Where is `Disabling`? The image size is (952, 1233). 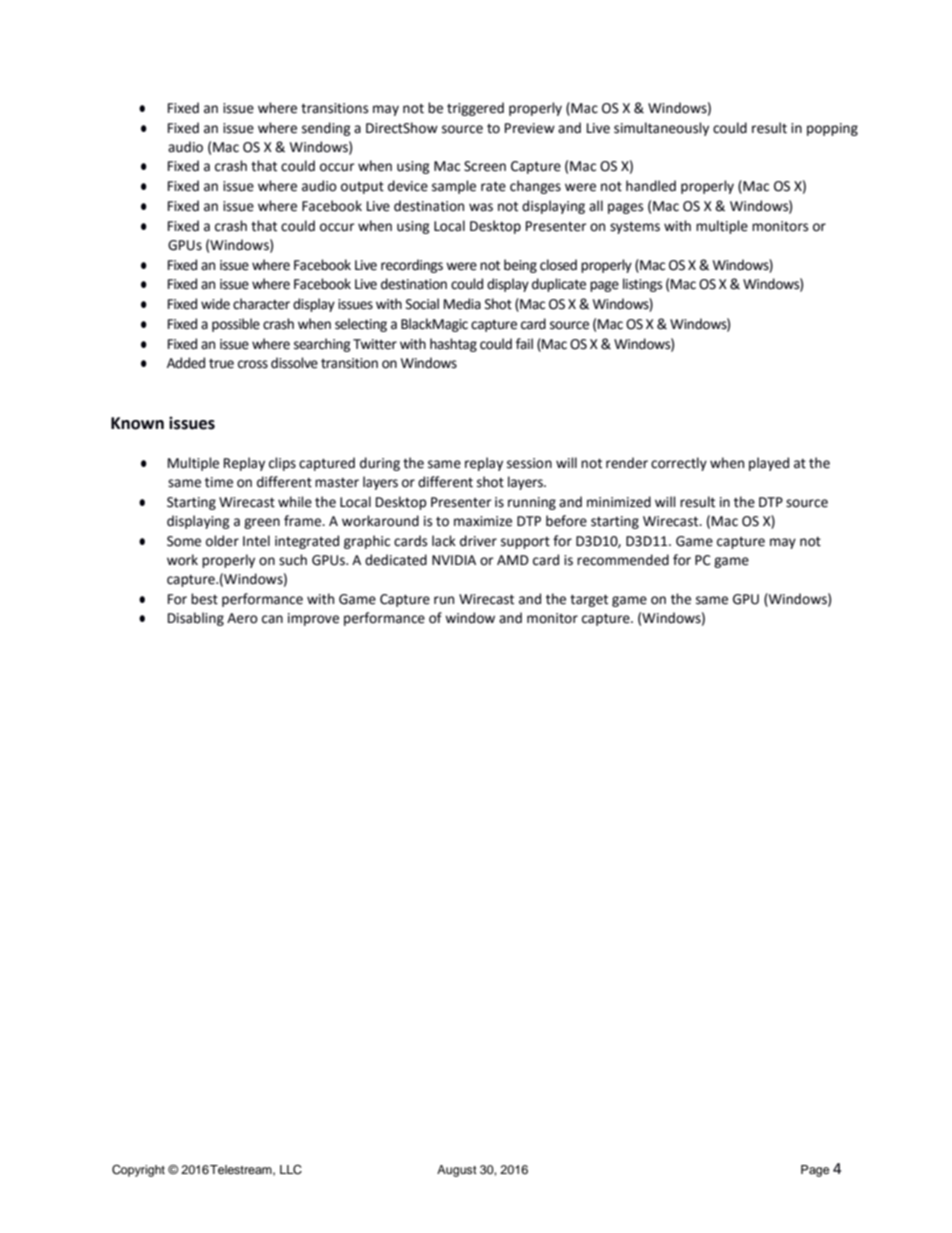
Disabling is located at coordinates (196, 619).
